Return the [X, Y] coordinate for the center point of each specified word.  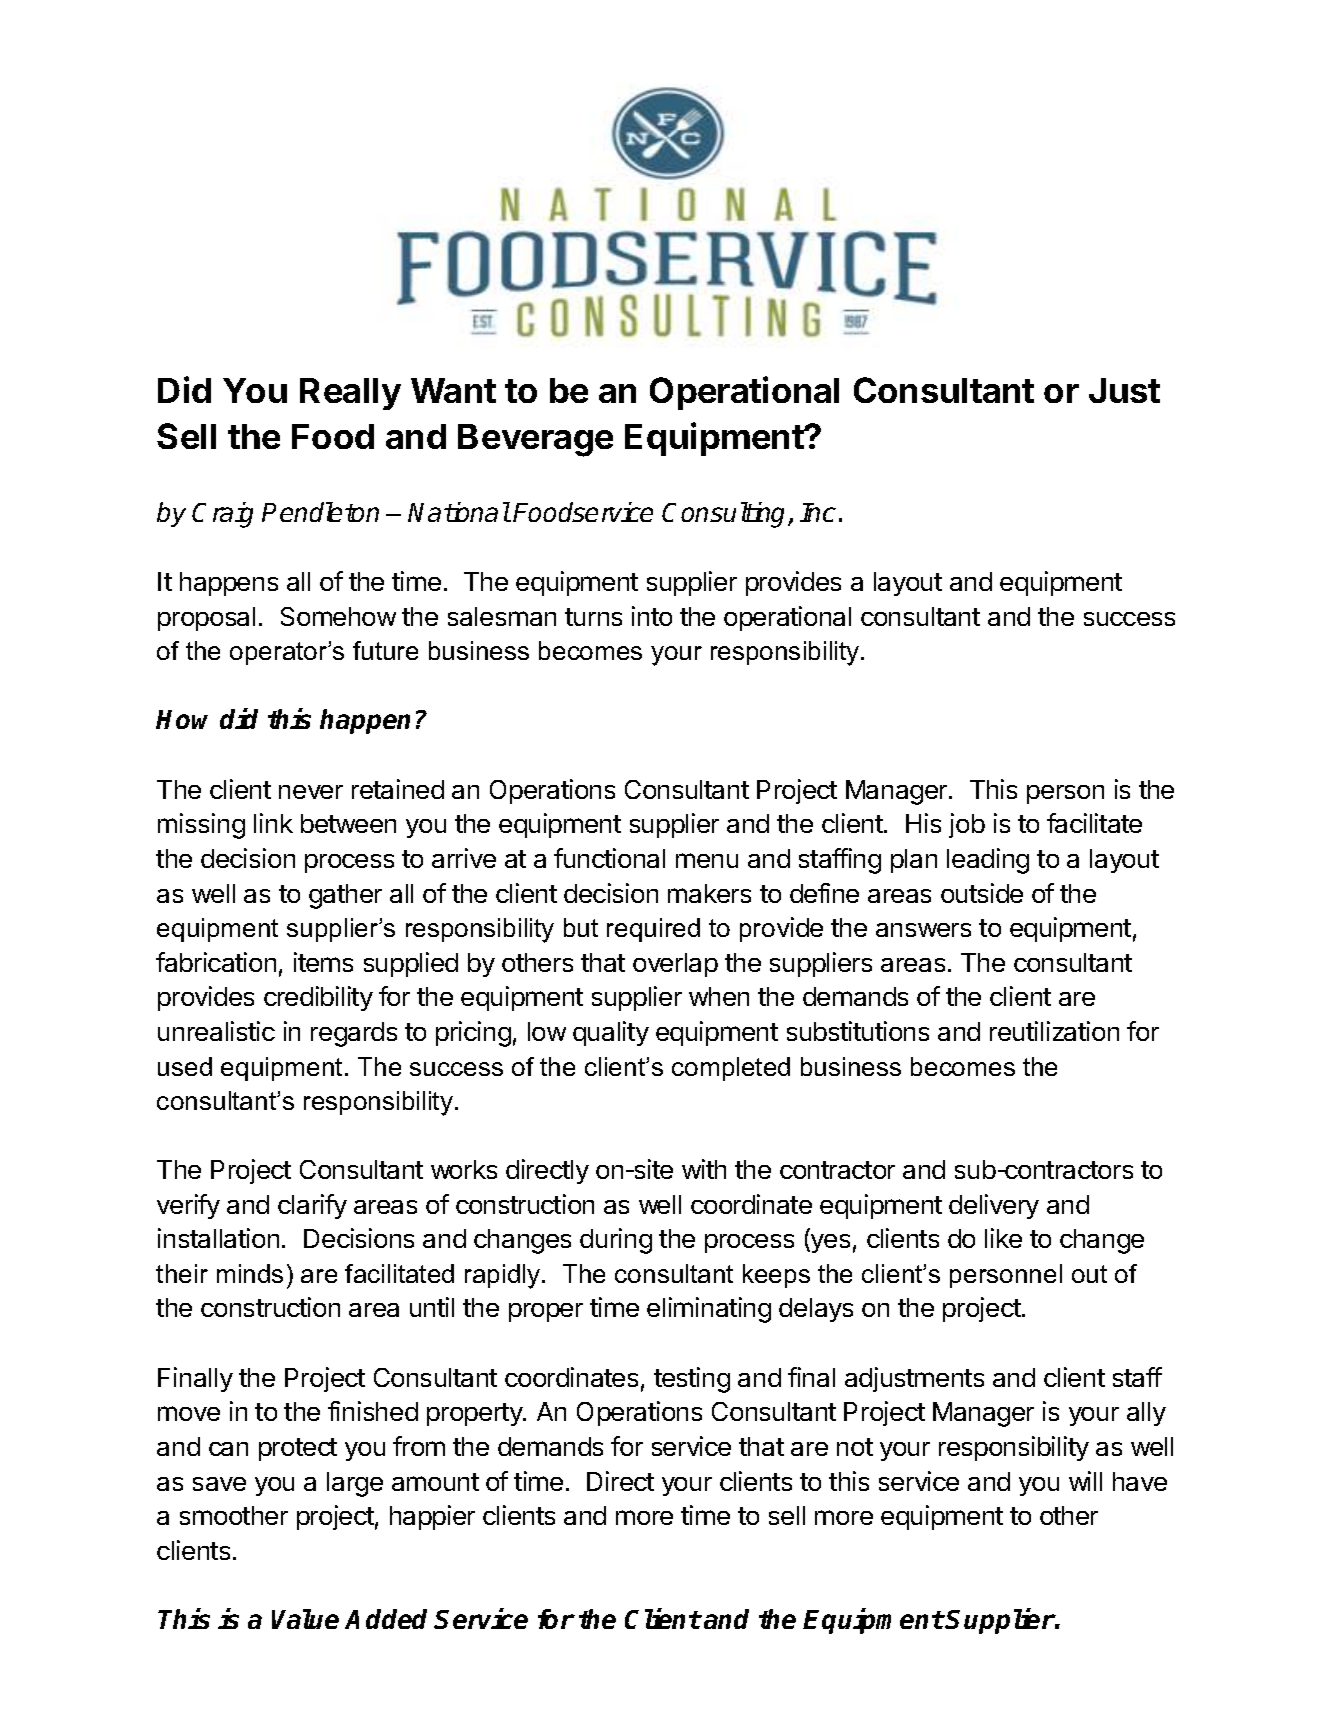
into [652, 616]
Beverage [535, 440]
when [719, 996]
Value [305, 1619]
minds [250, 1273]
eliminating [709, 1310]
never [311, 792]
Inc [818, 512]
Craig [222, 515]
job [967, 825]
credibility [318, 998]
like [1003, 1238]
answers [923, 930]
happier [432, 1517]
